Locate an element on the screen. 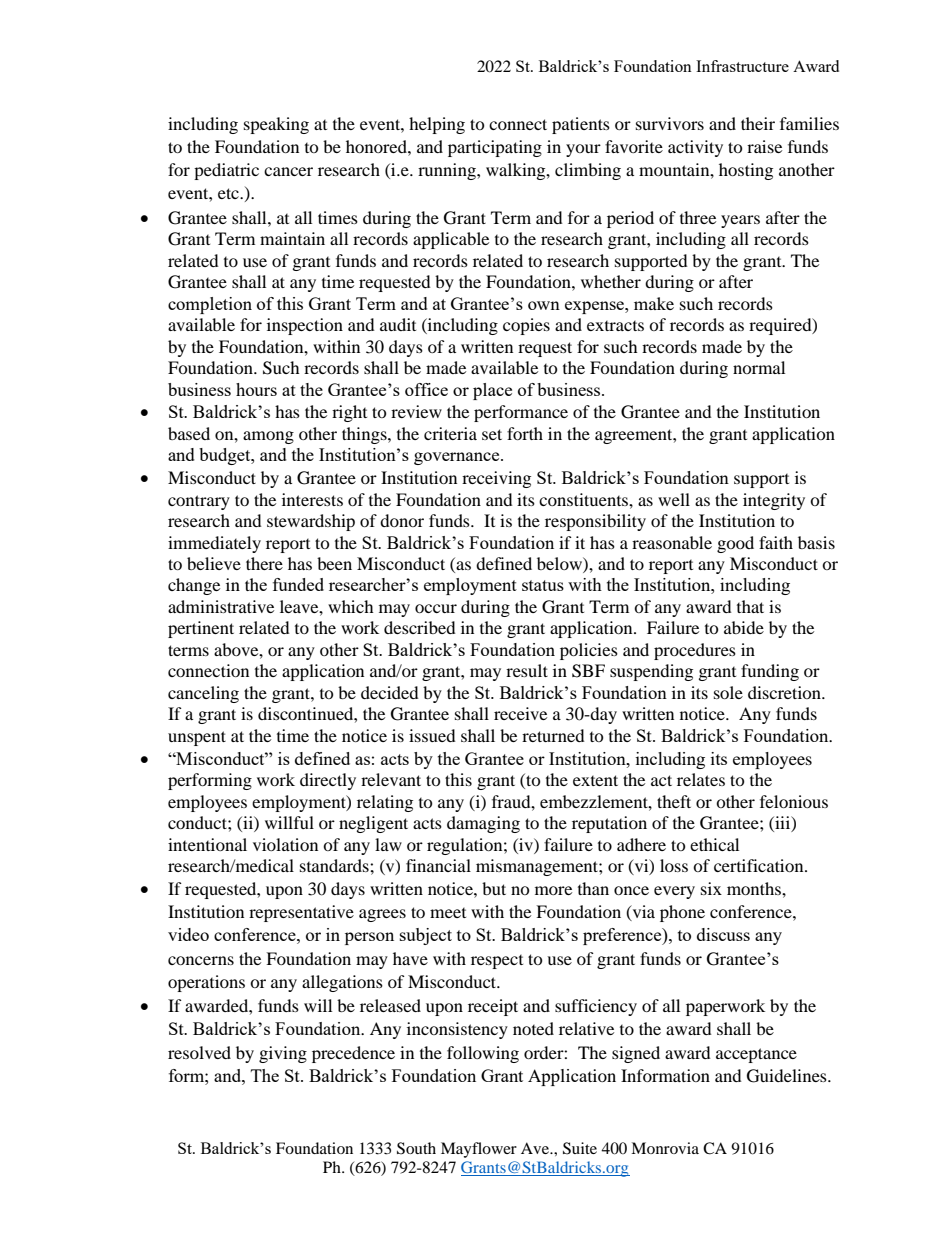  Guidelines is located at coordinates (788, 1076).
